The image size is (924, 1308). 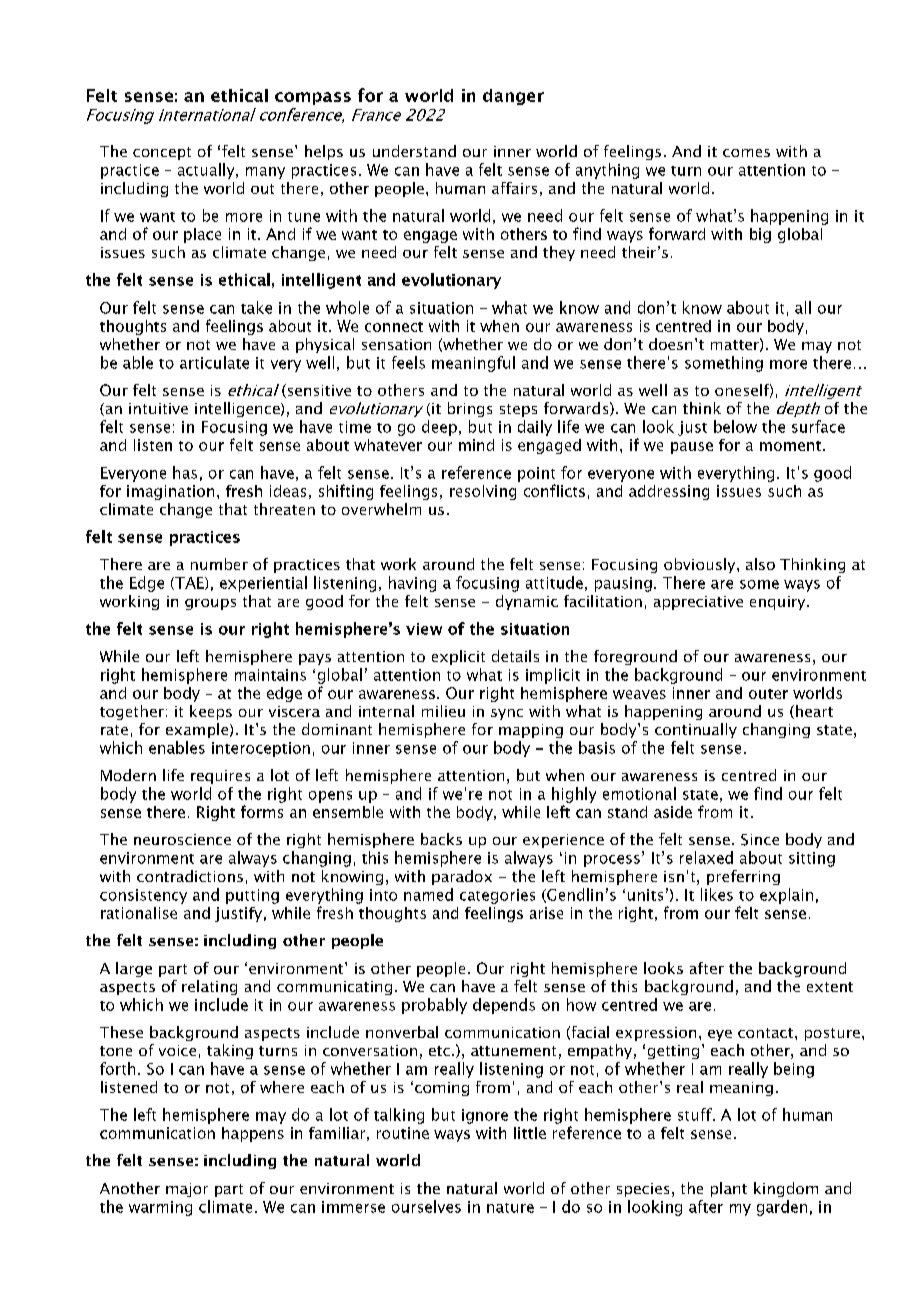 I want to click on concept, so click(x=162, y=153).
